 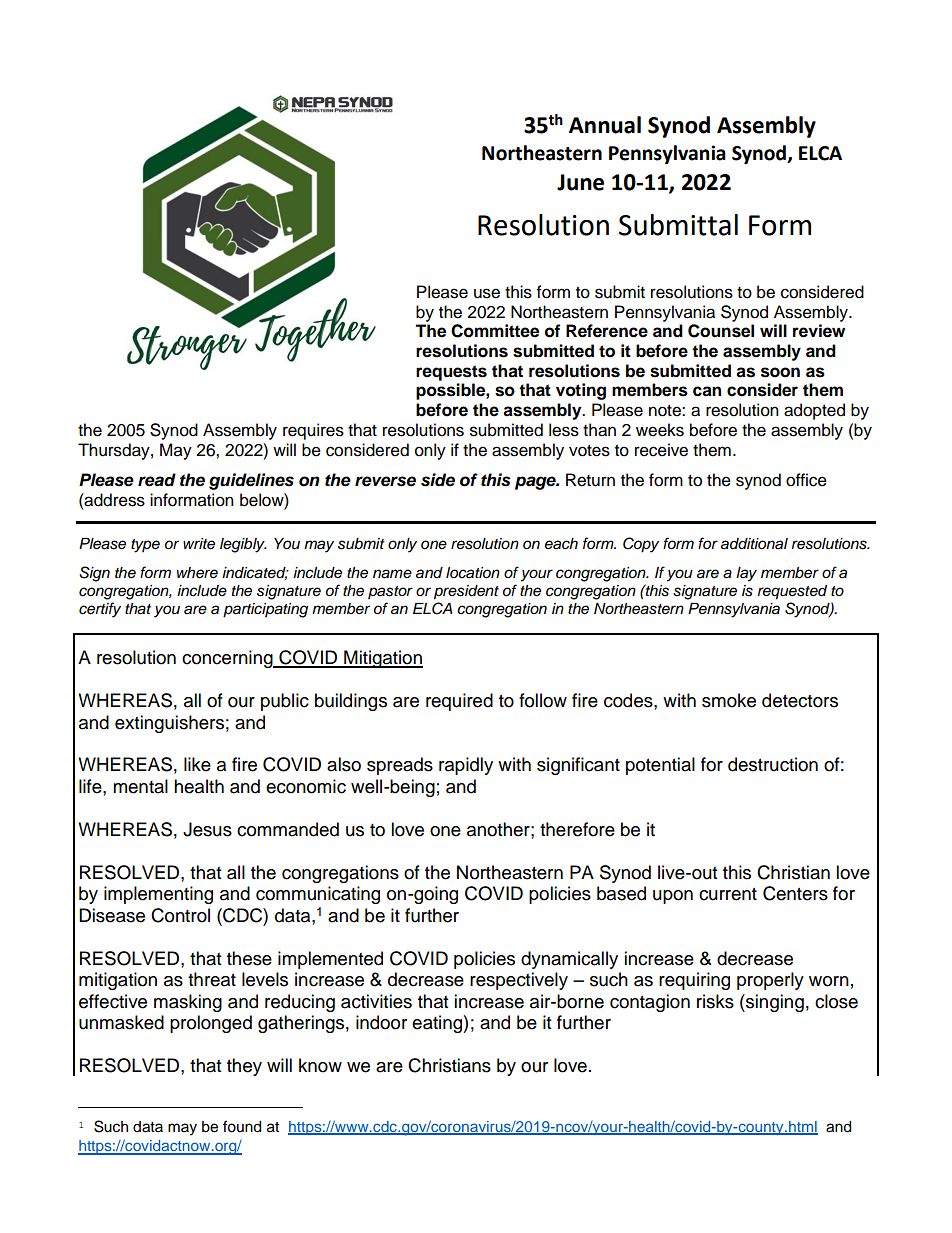 I want to click on eating, so click(x=438, y=1024).
